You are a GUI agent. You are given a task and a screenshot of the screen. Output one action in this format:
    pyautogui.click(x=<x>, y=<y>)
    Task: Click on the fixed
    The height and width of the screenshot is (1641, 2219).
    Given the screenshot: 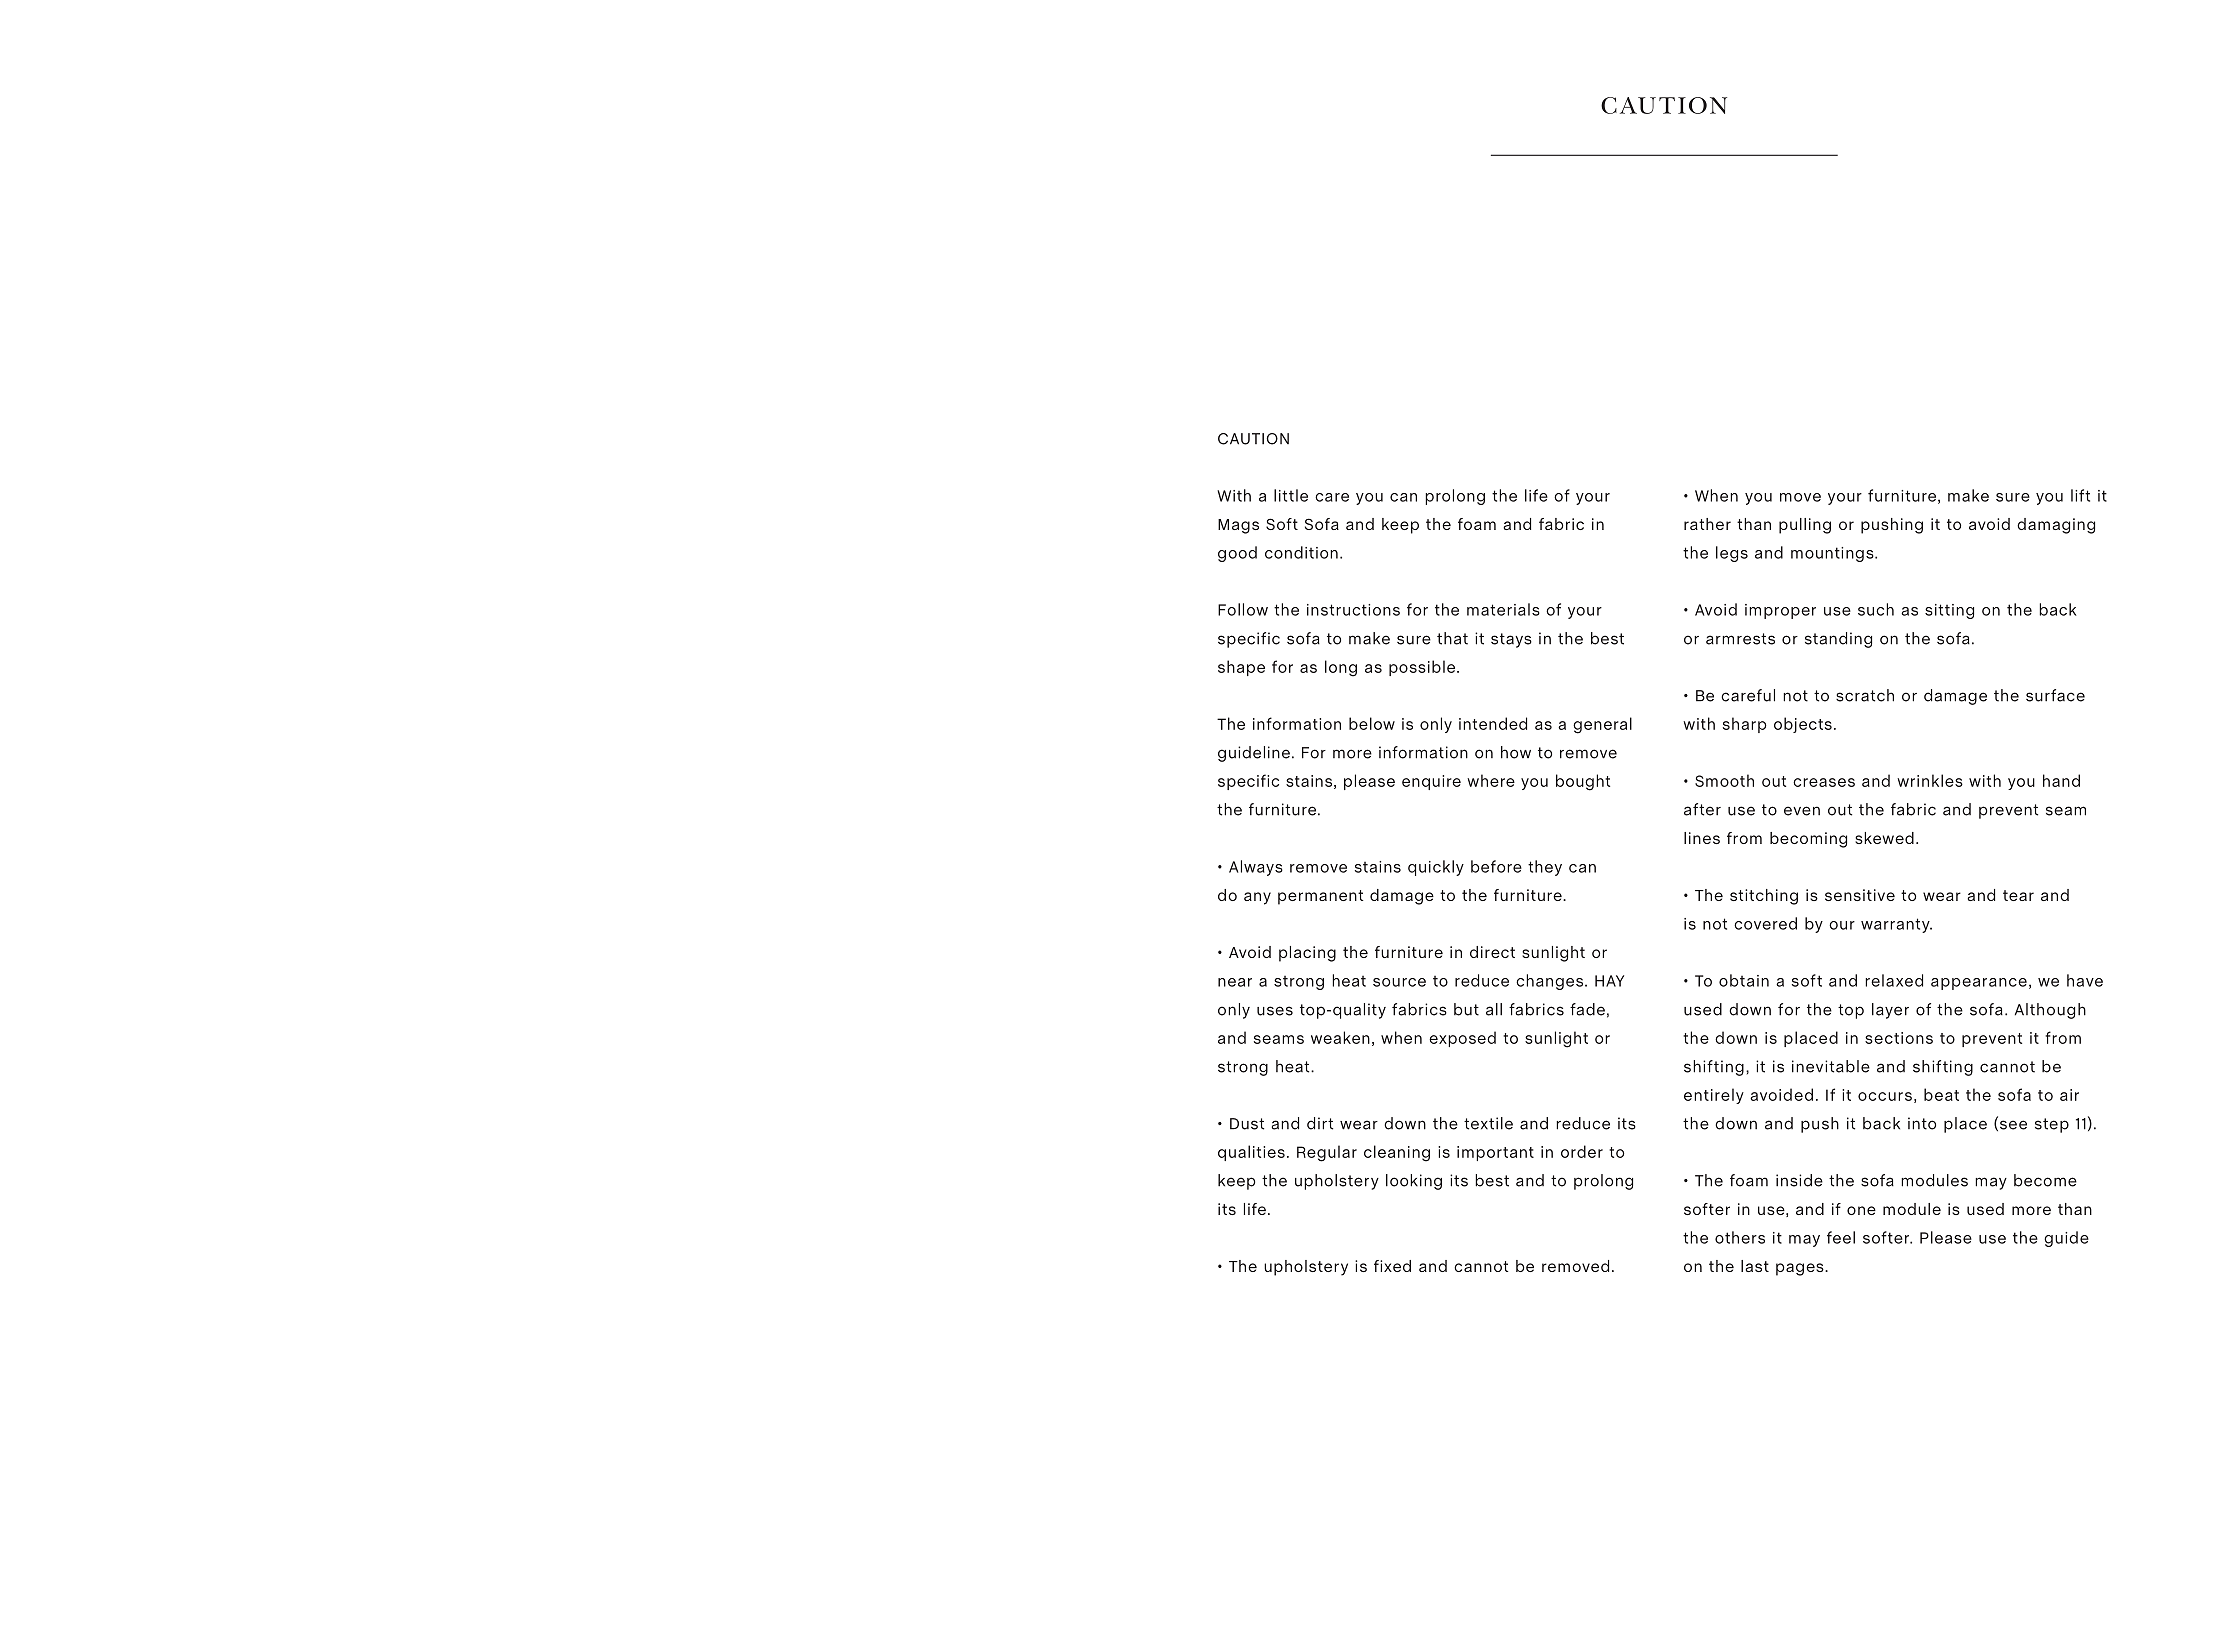 What is the action you would take?
    pyautogui.click(x=1392, y=1266)
